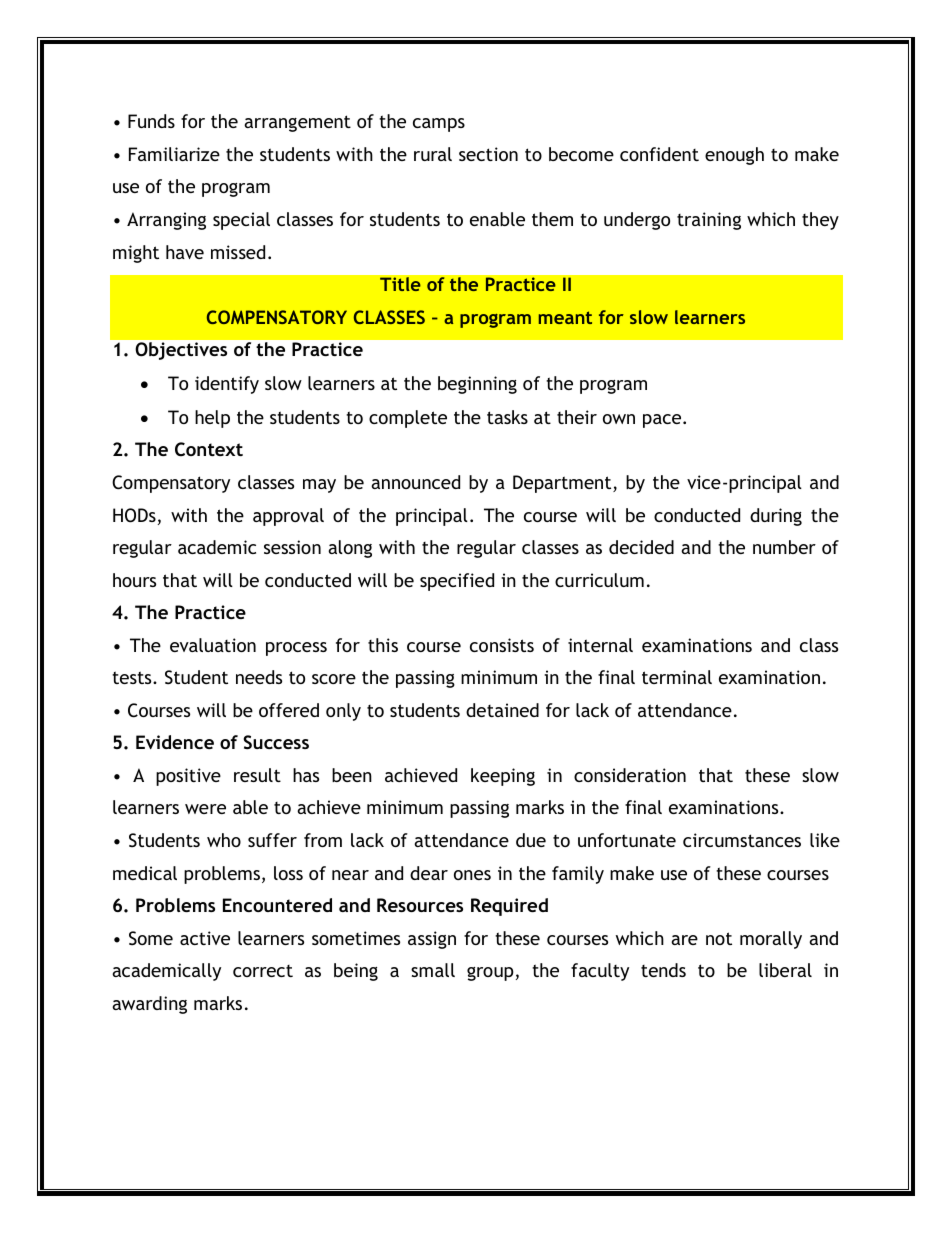  I want to click on announced, so click(415, 482).
